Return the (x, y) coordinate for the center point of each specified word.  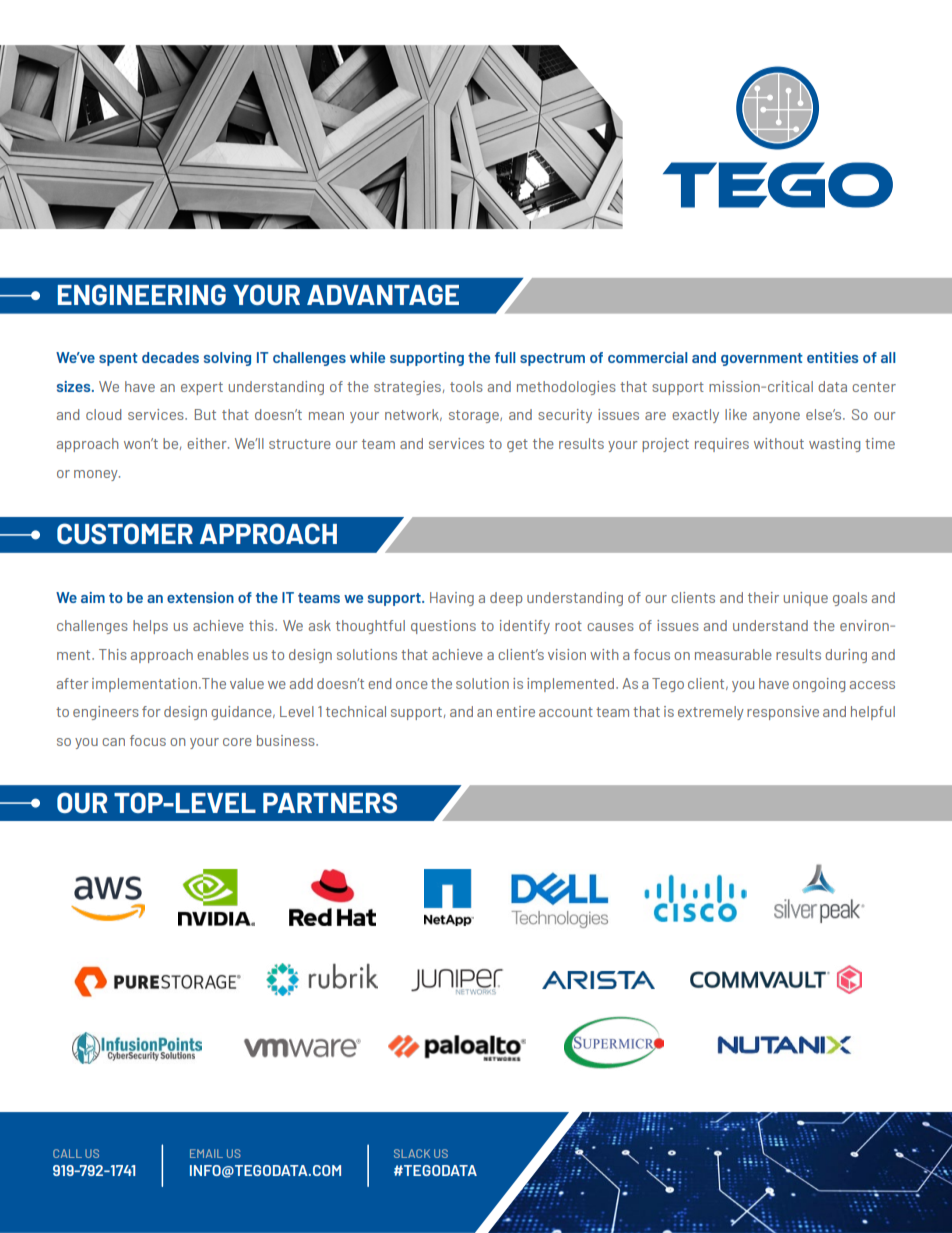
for (151, 711)
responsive (783, 713)
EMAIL (206, 1153)
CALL (67, 1153)
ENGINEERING (142, 294)
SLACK (412, 1153)
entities (832, 357)
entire (515, 711)
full (505, 357)
